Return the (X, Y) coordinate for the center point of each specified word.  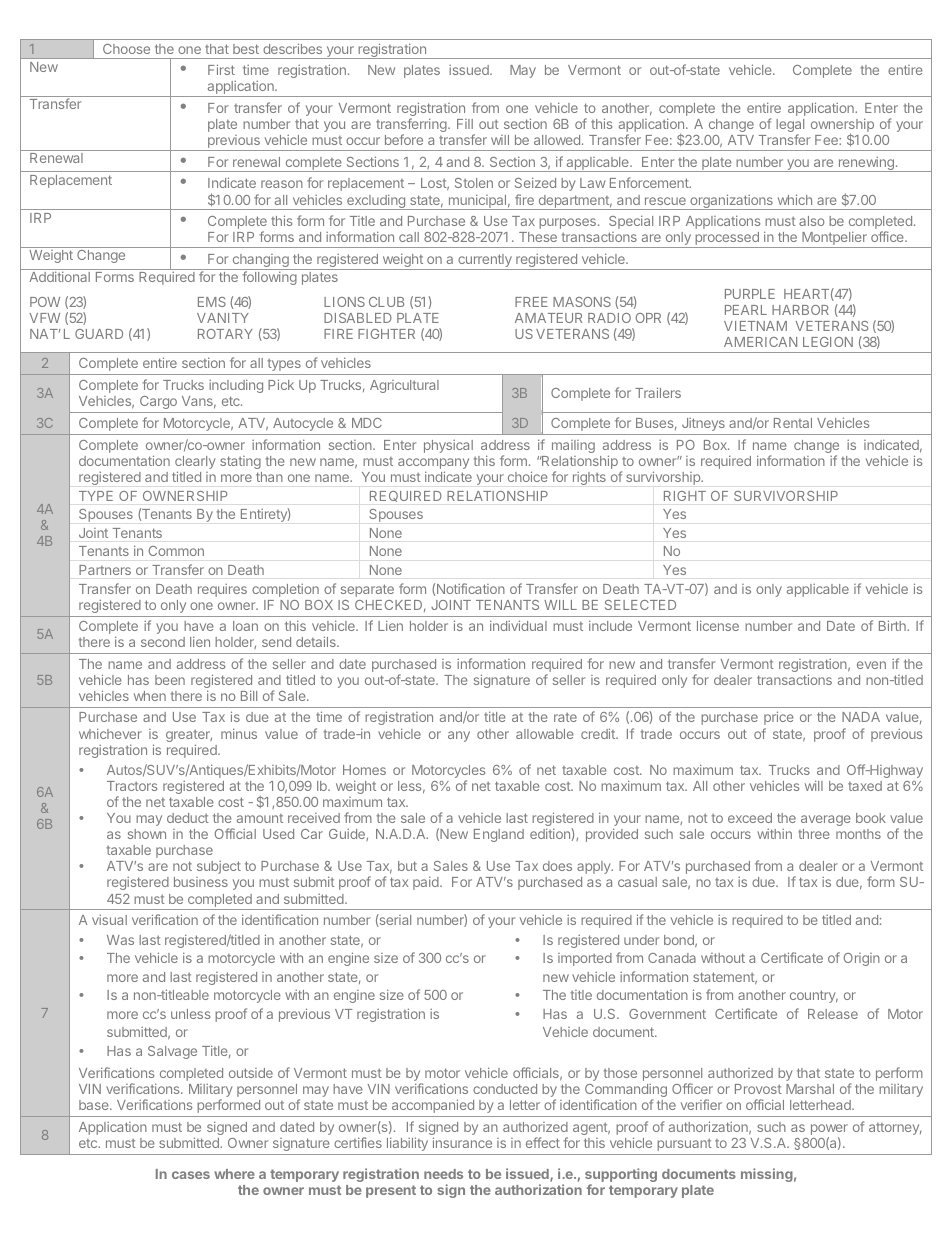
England (499, 835)
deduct (188, 818)
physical (448, 446)
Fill (465, 124)
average (825, 820)
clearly (195, 464)
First (221, 69)
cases (191, 1175)
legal (790, 127)
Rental (793, 423)
